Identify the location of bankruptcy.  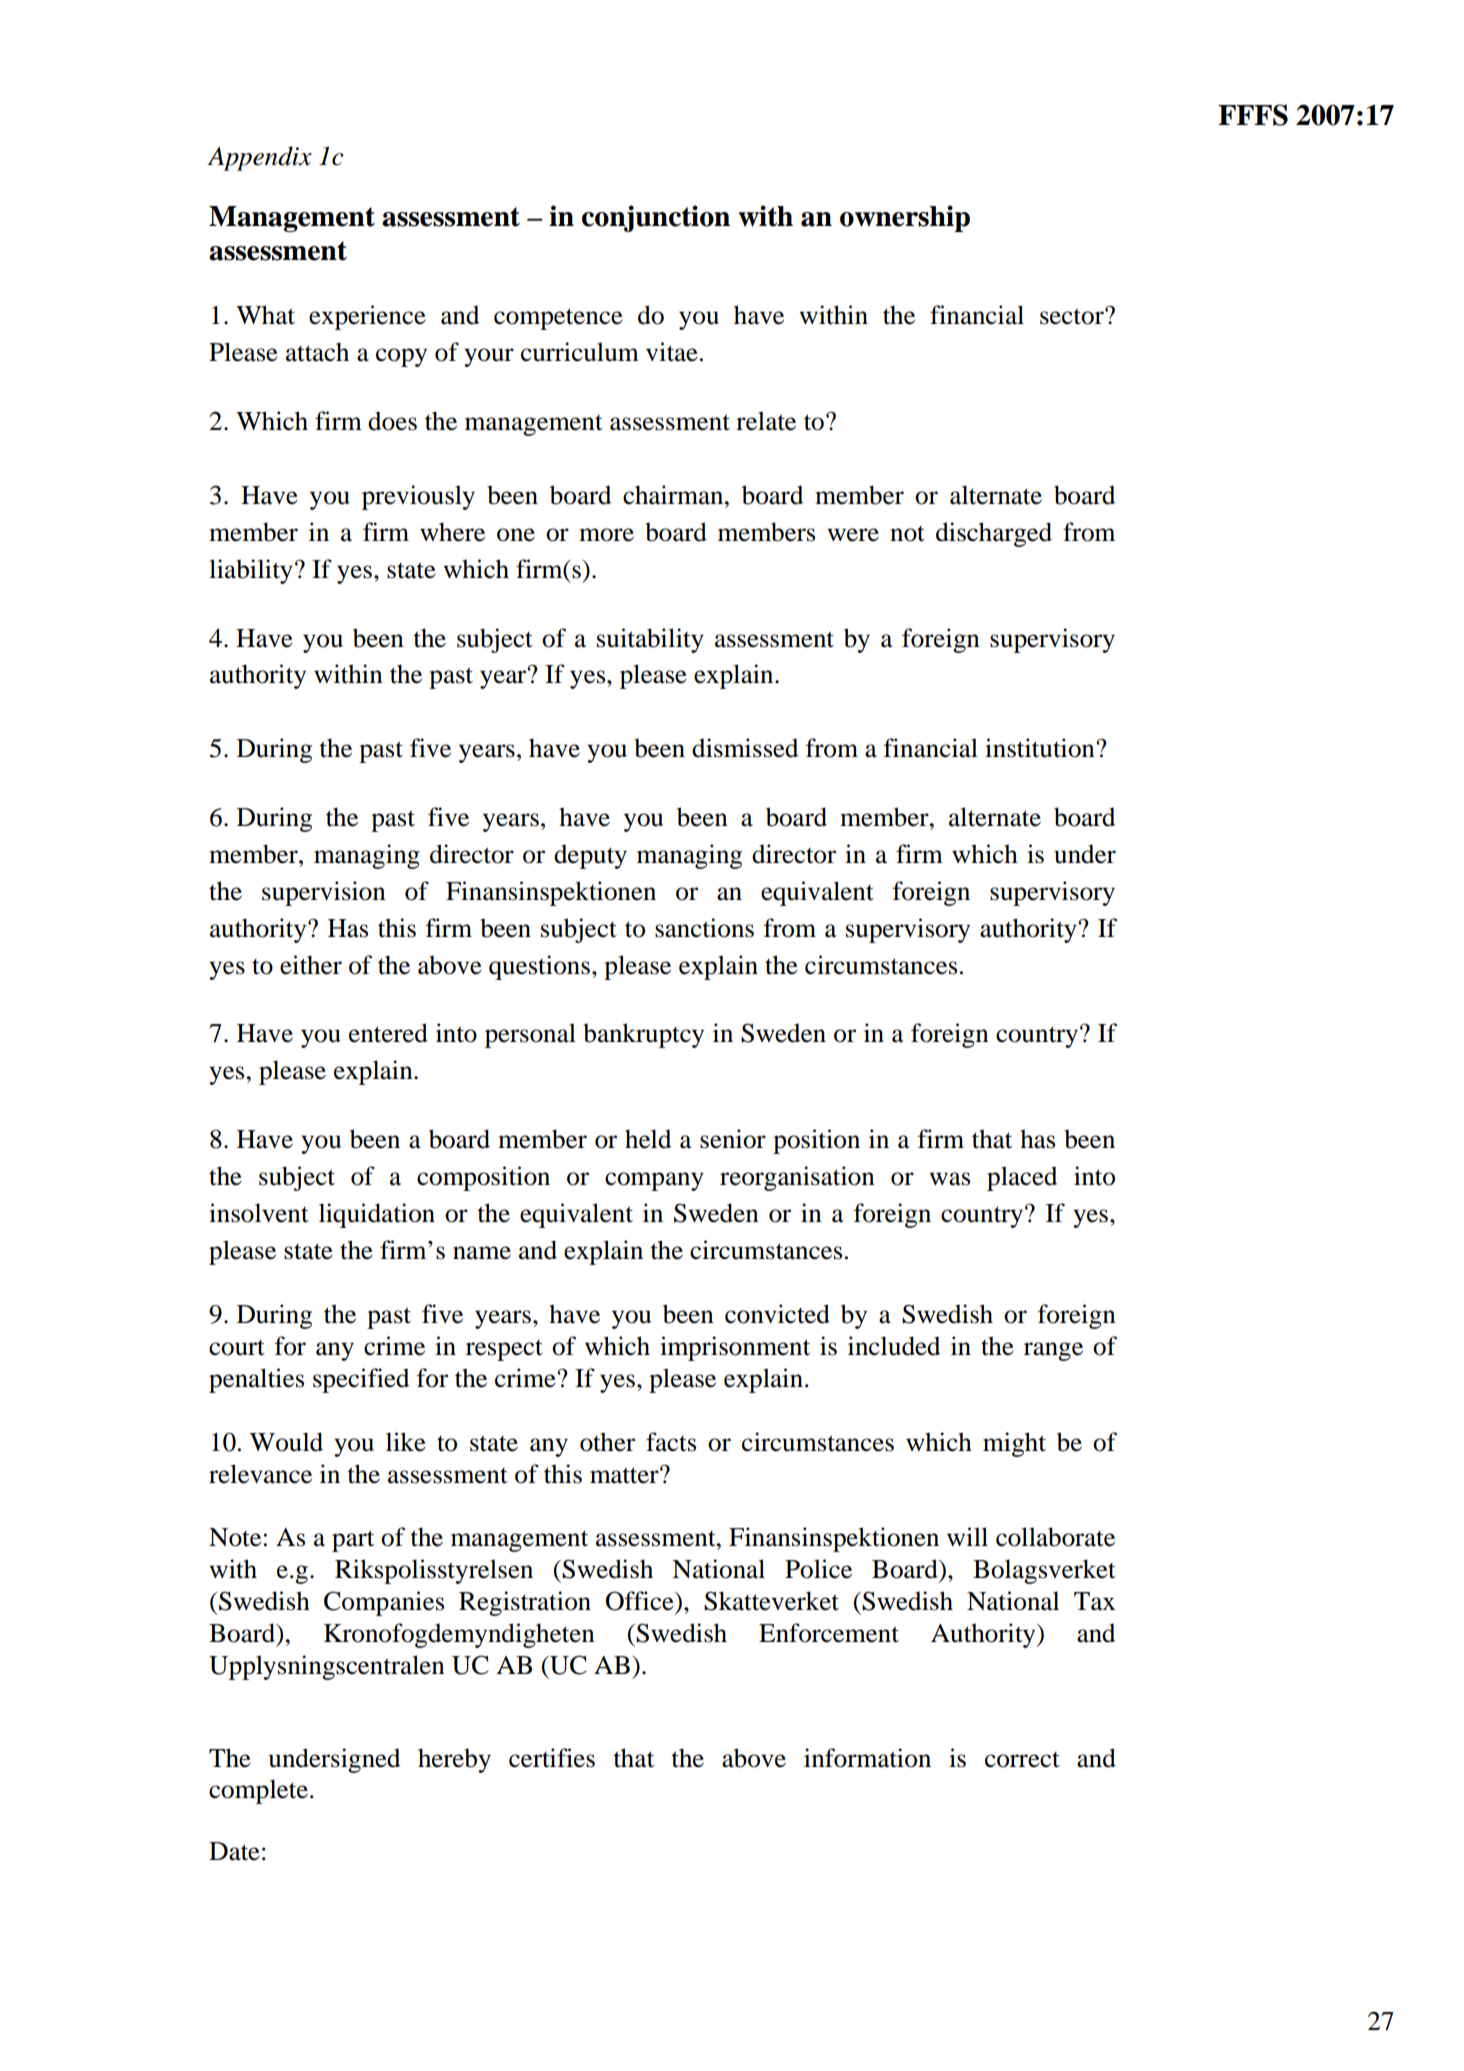
(643, 1035).
